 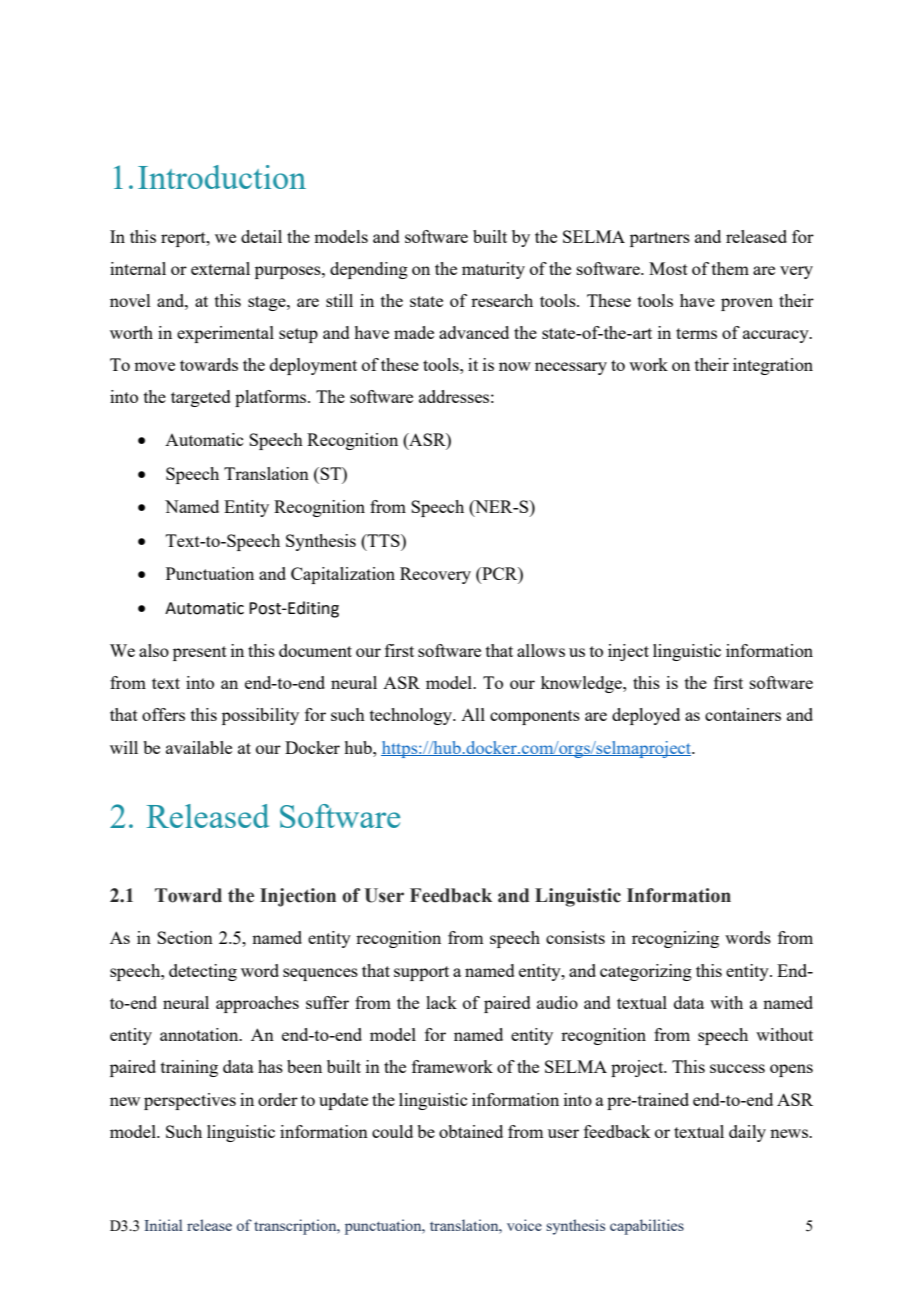 I want to click on recognizing, so click(x=675, y=939).
